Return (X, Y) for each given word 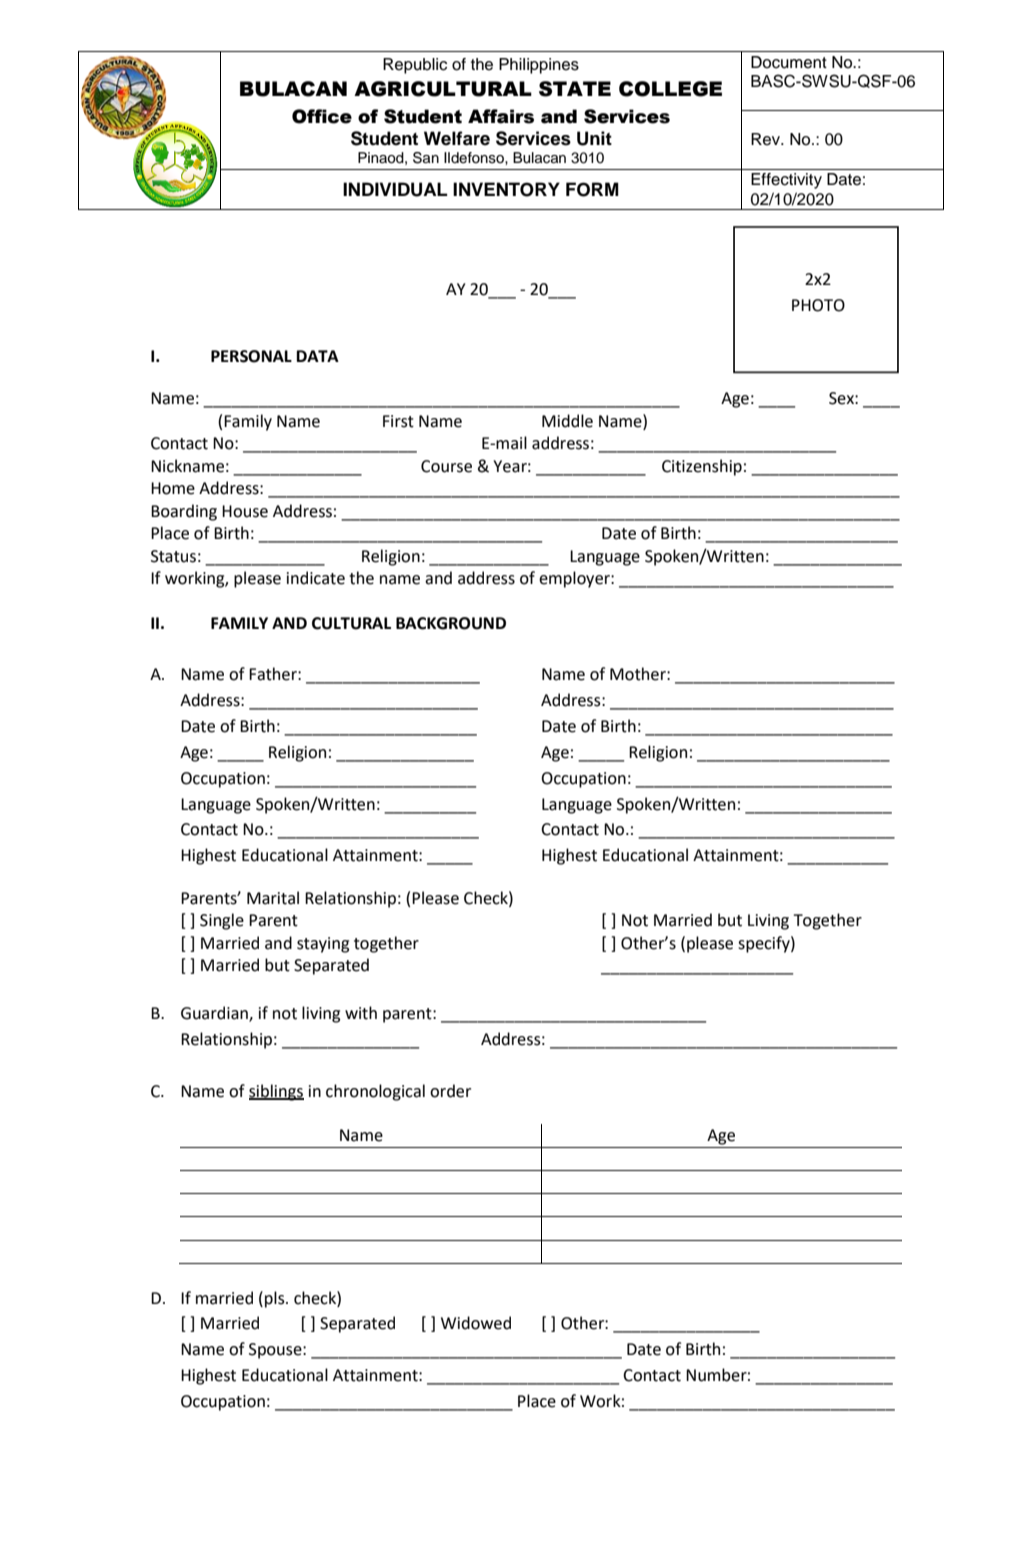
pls (276, 1299)
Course (446, 466)
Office (322, 116)
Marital (273, 898)
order (450, 1091)
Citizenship (702, 467)
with (361, 1013)
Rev (766, 139)
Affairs (501, 116)
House (245, 511)
